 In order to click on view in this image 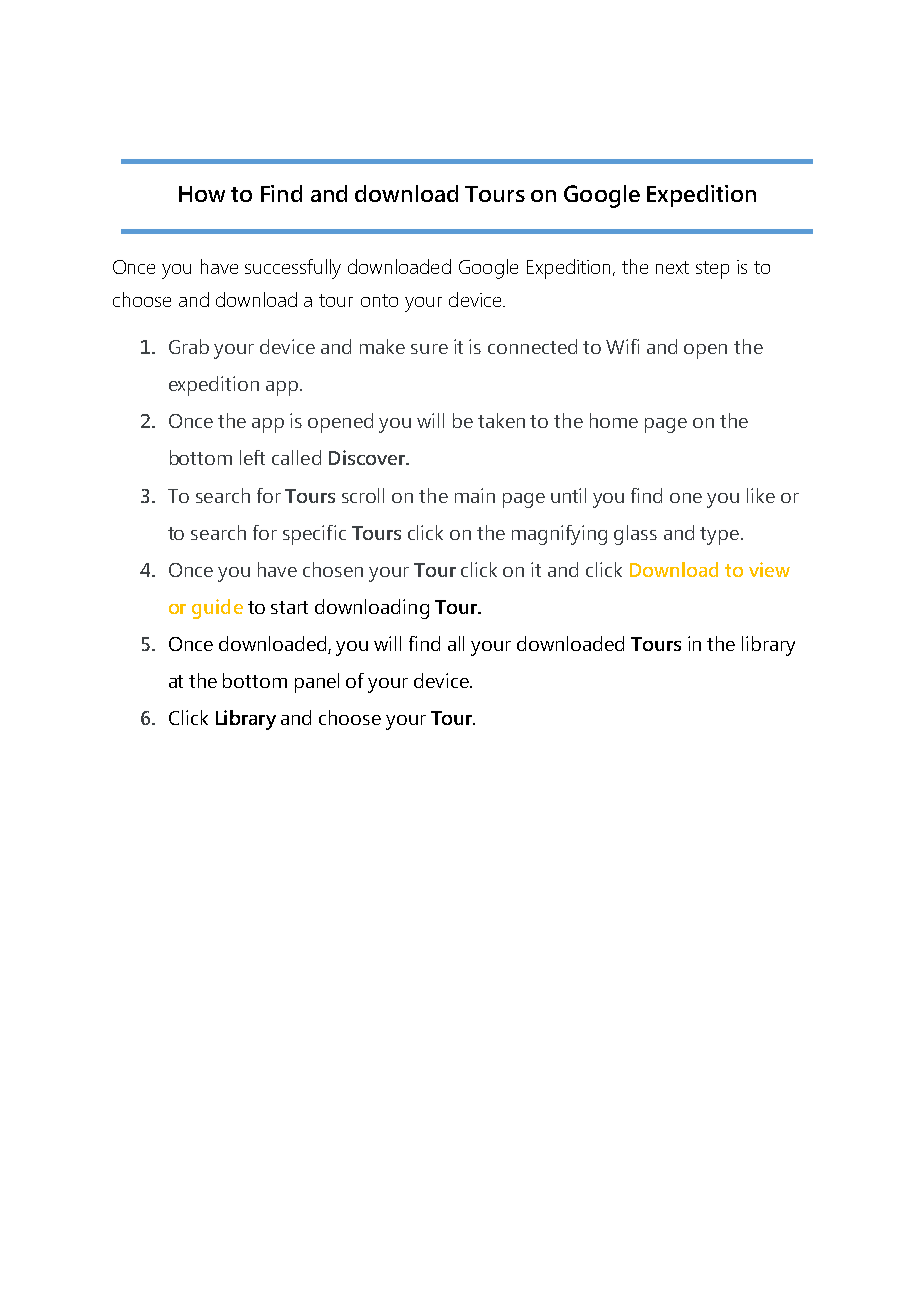, I will do `click(769, 569)`.
